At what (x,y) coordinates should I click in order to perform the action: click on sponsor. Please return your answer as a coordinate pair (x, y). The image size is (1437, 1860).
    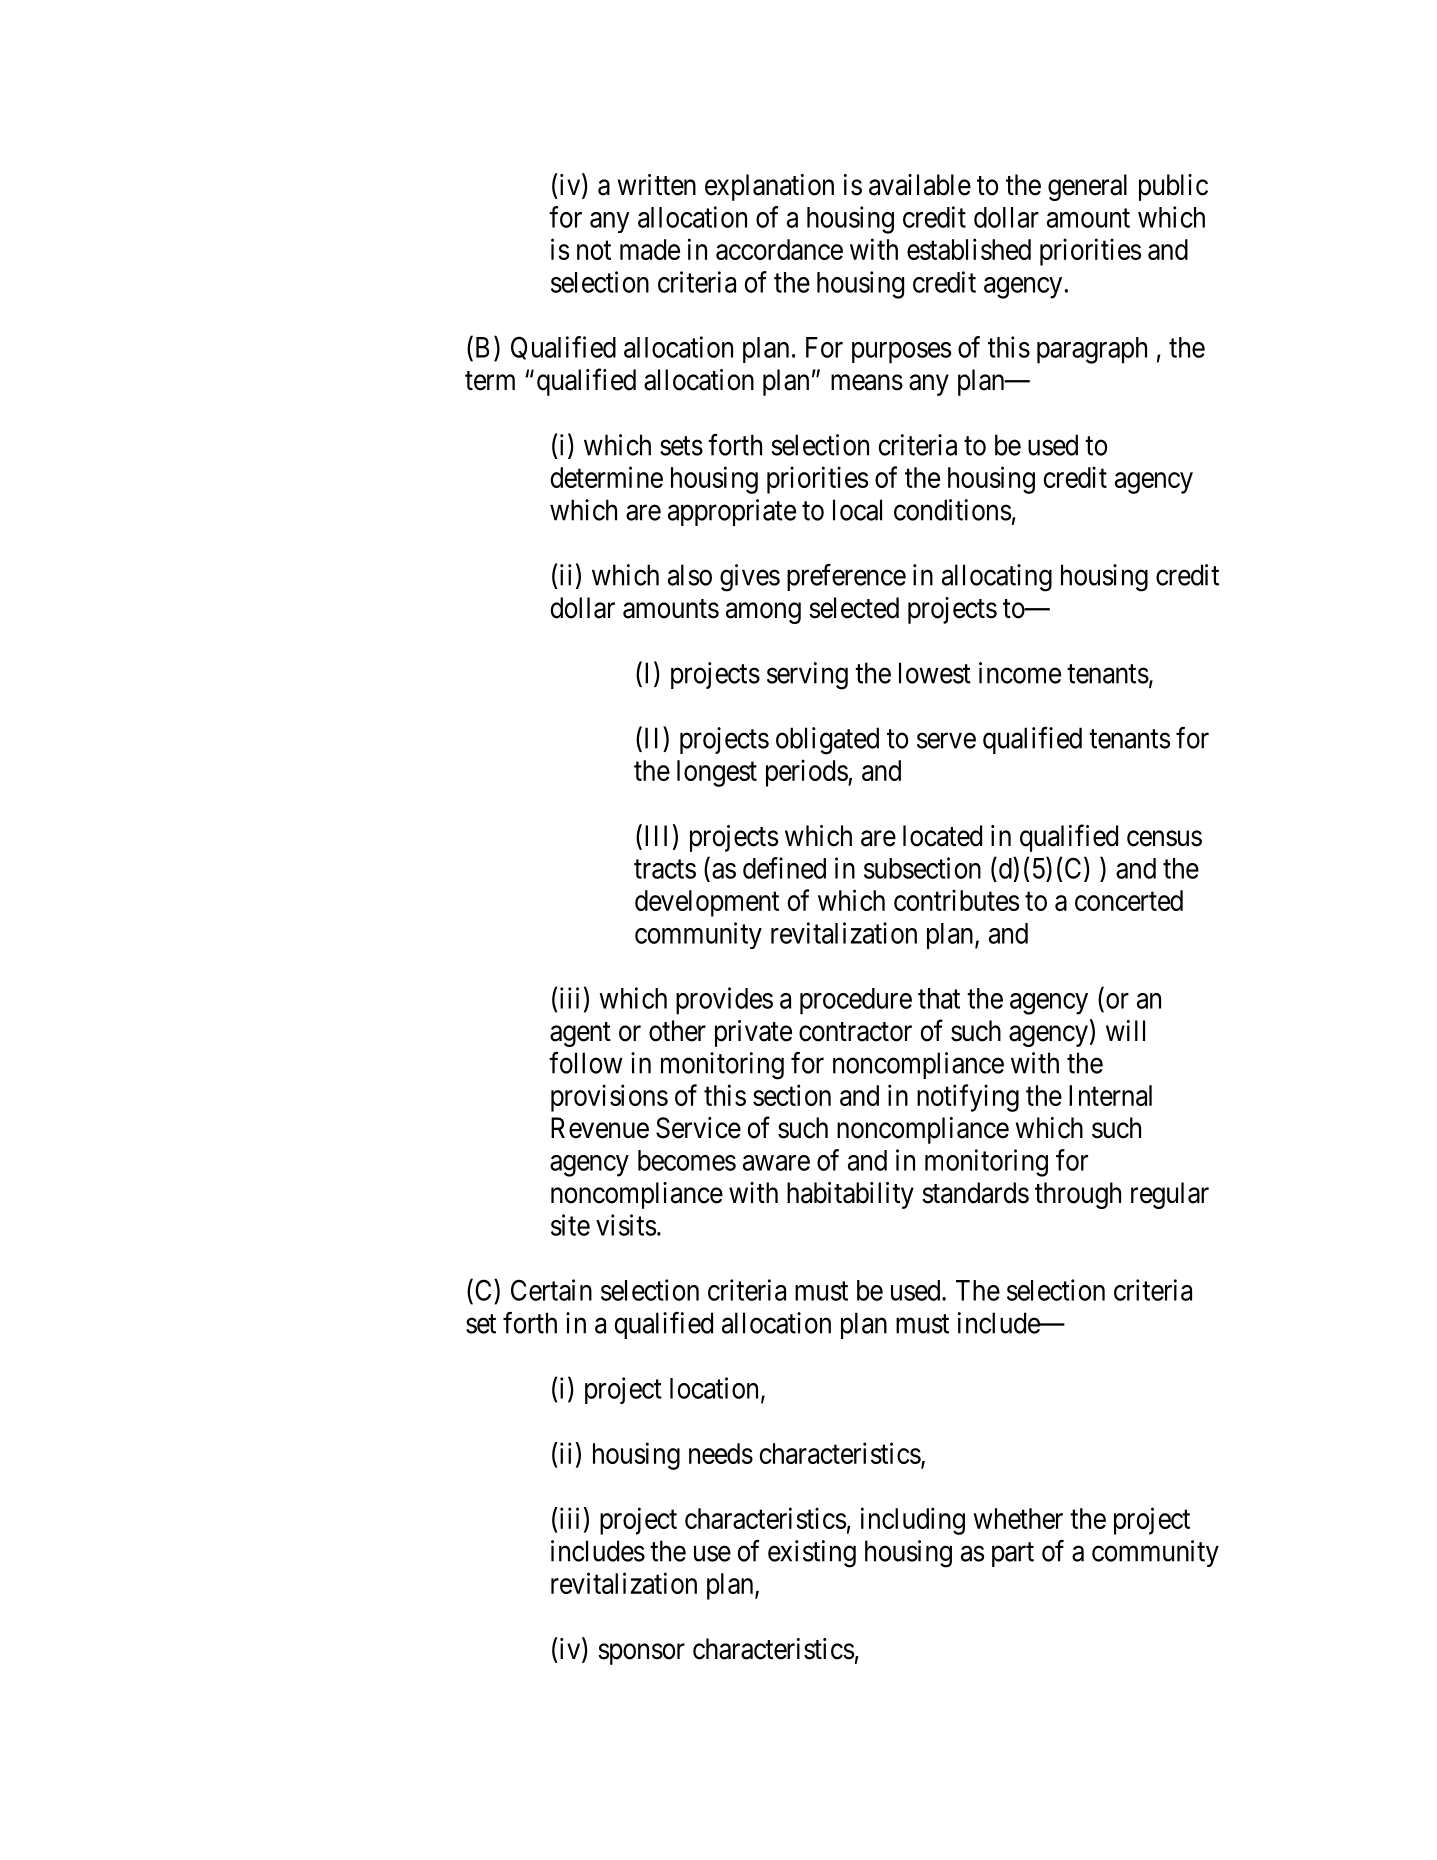
    Looking at the image, I should click on (641, 1654).
